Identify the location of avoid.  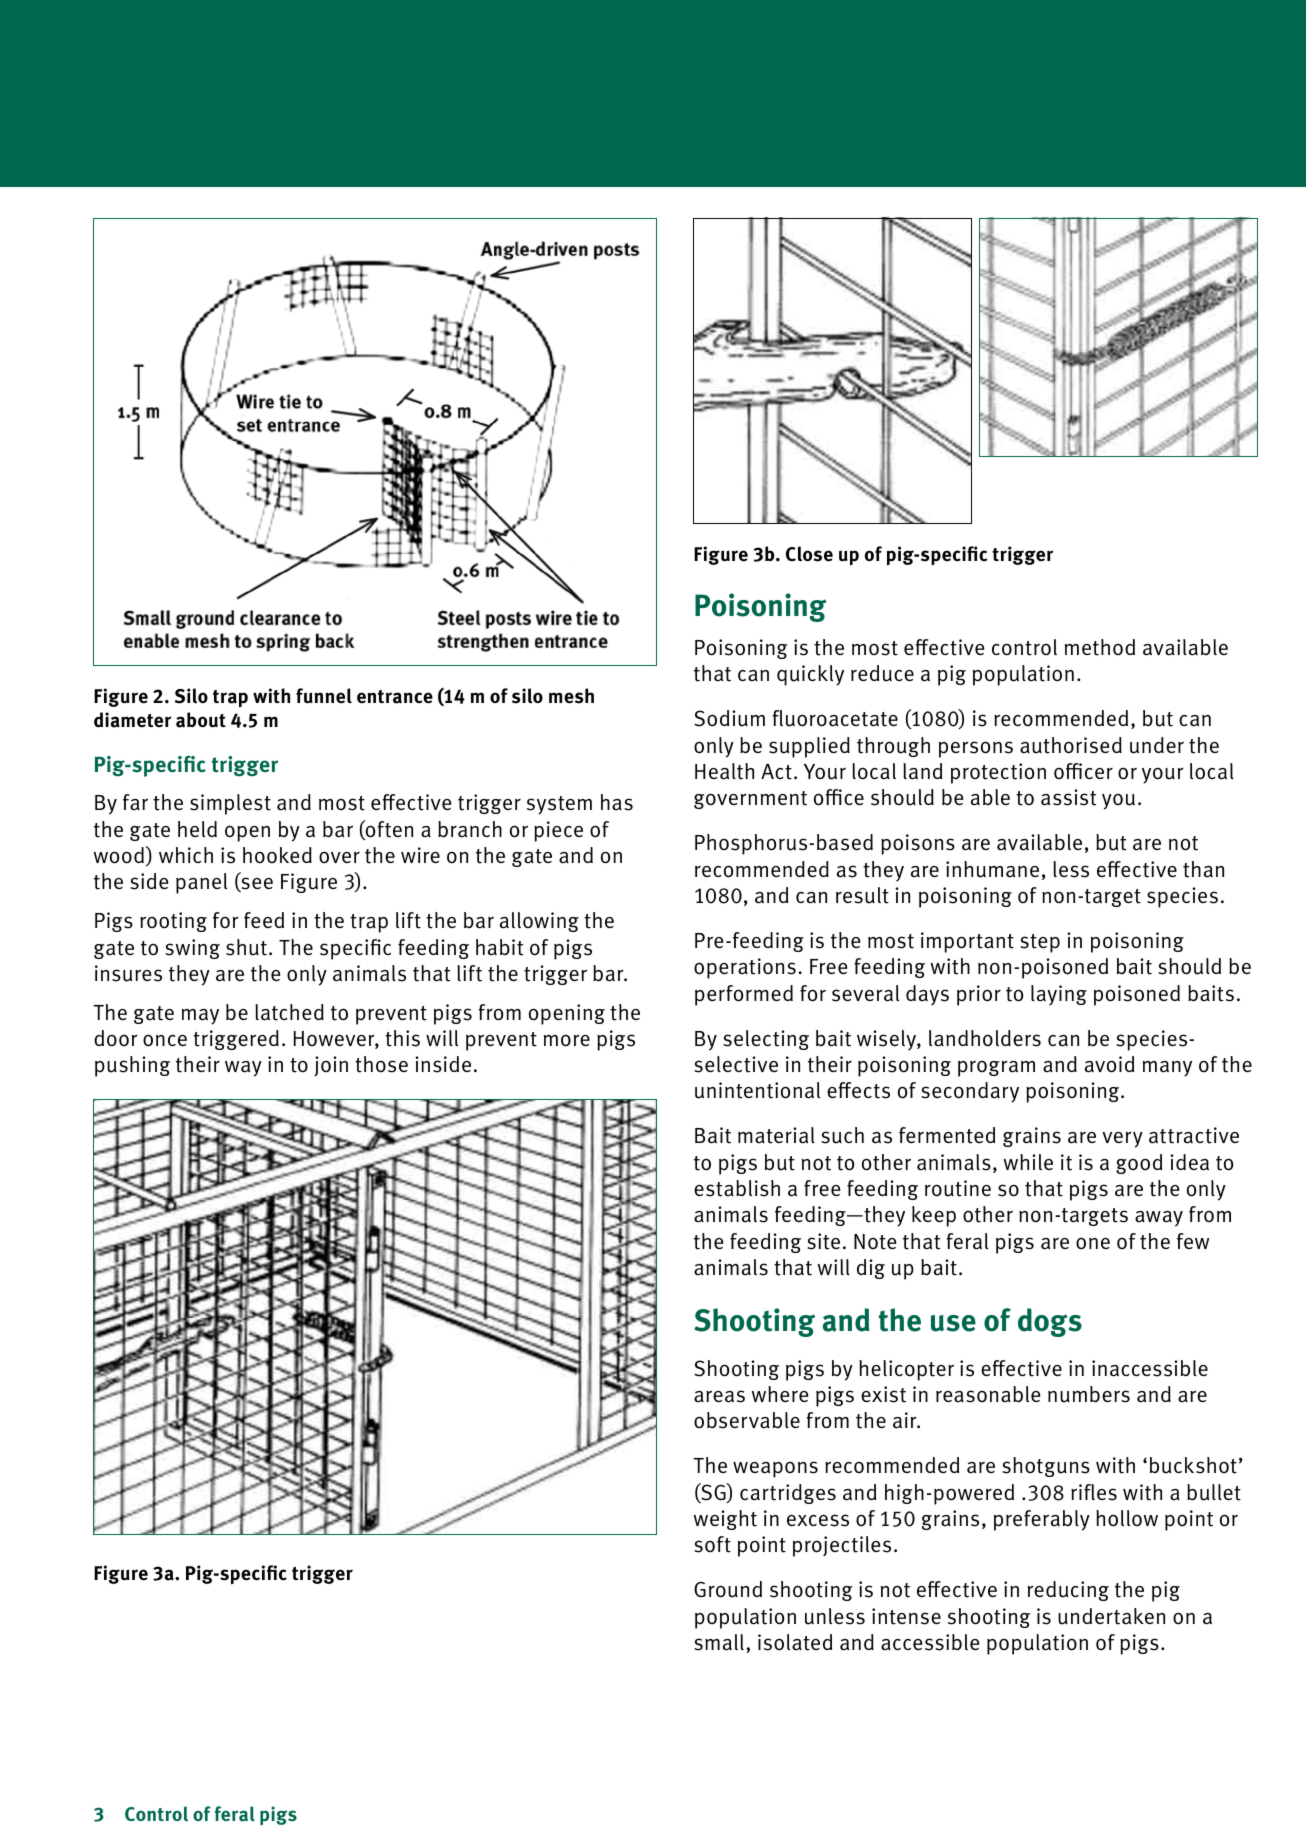
(1109, 1064).
